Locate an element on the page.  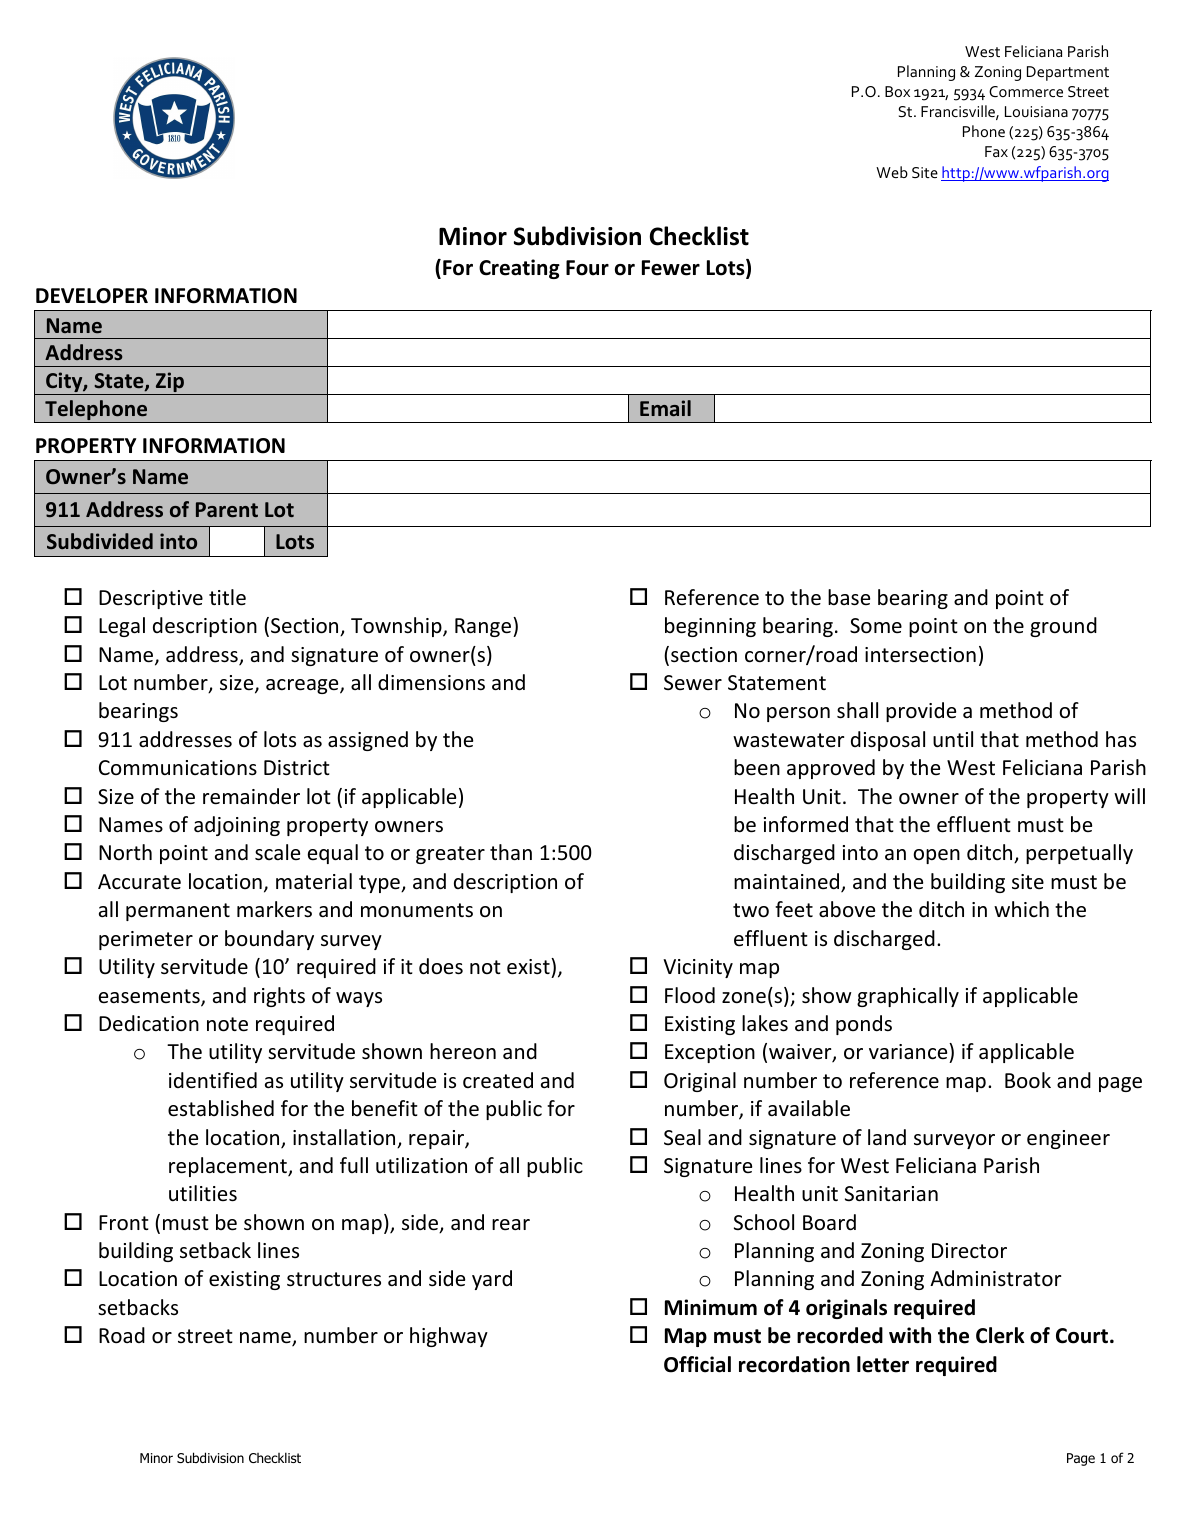
which is located at coordinates (1021, 909).
